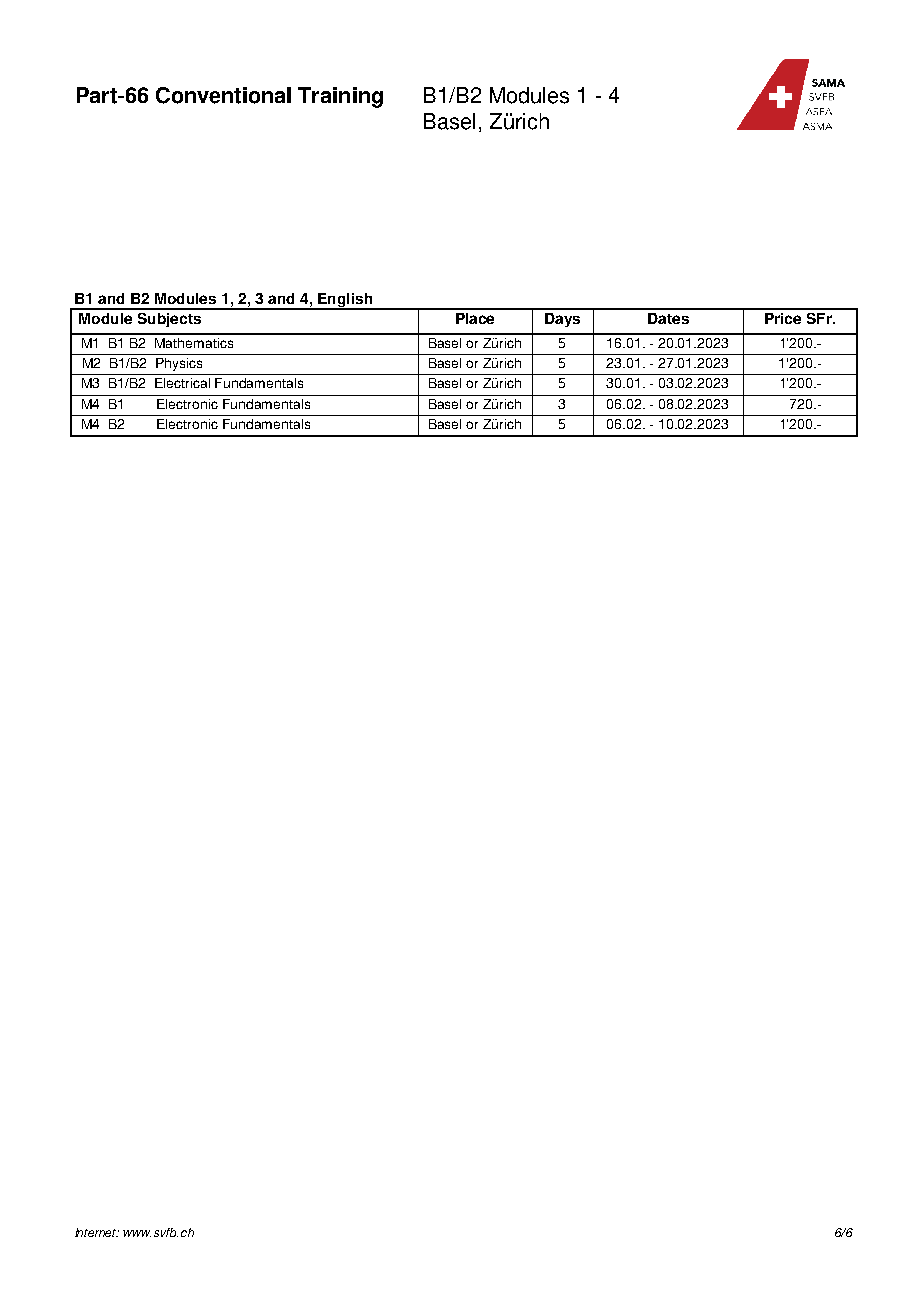 The width and height of the page is (924, 1308). What do you see at coordinates (182, 383) in the page?
I see `Electrical` at bounding box center [182, 383].
